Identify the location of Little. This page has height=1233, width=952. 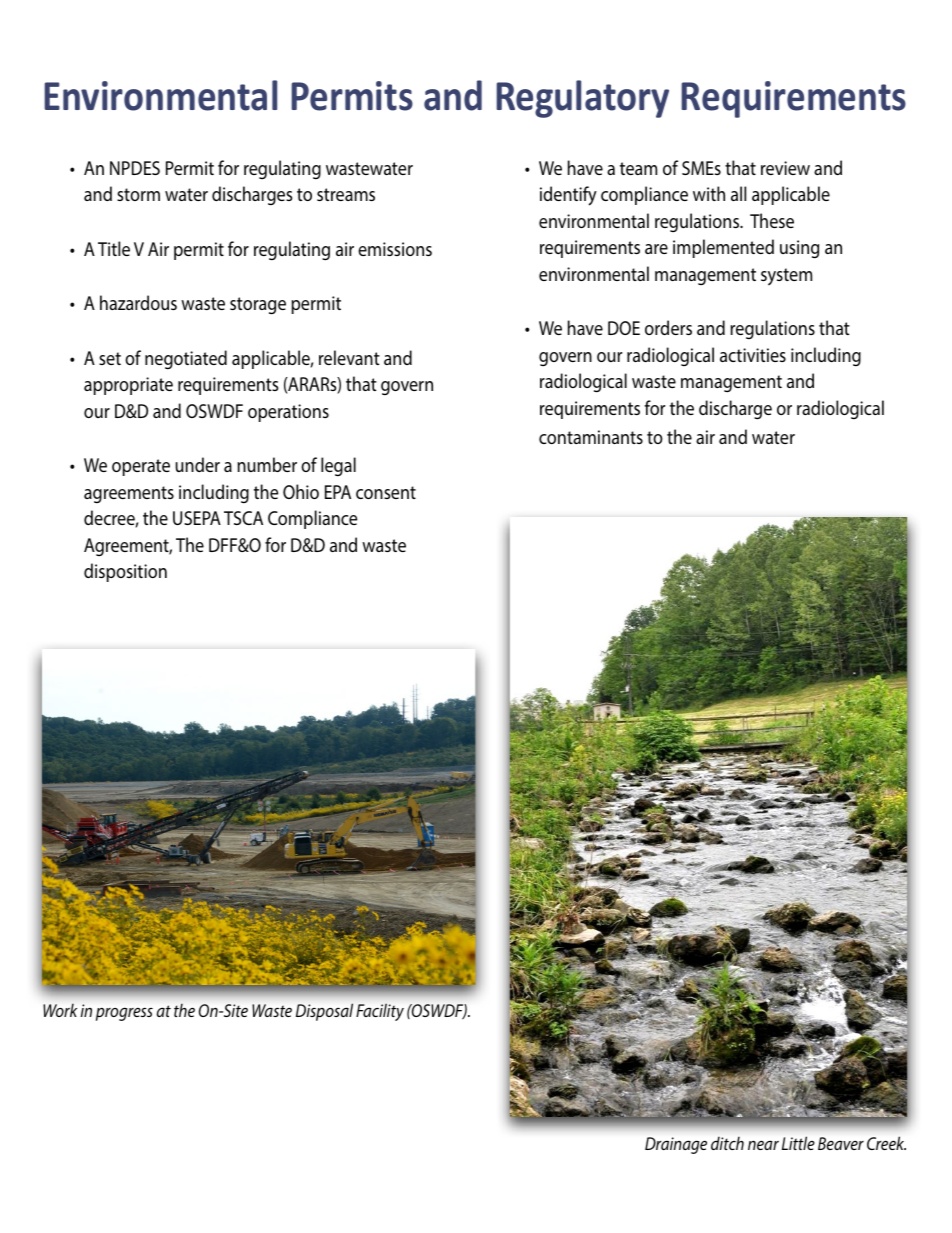
(798, 1143).
